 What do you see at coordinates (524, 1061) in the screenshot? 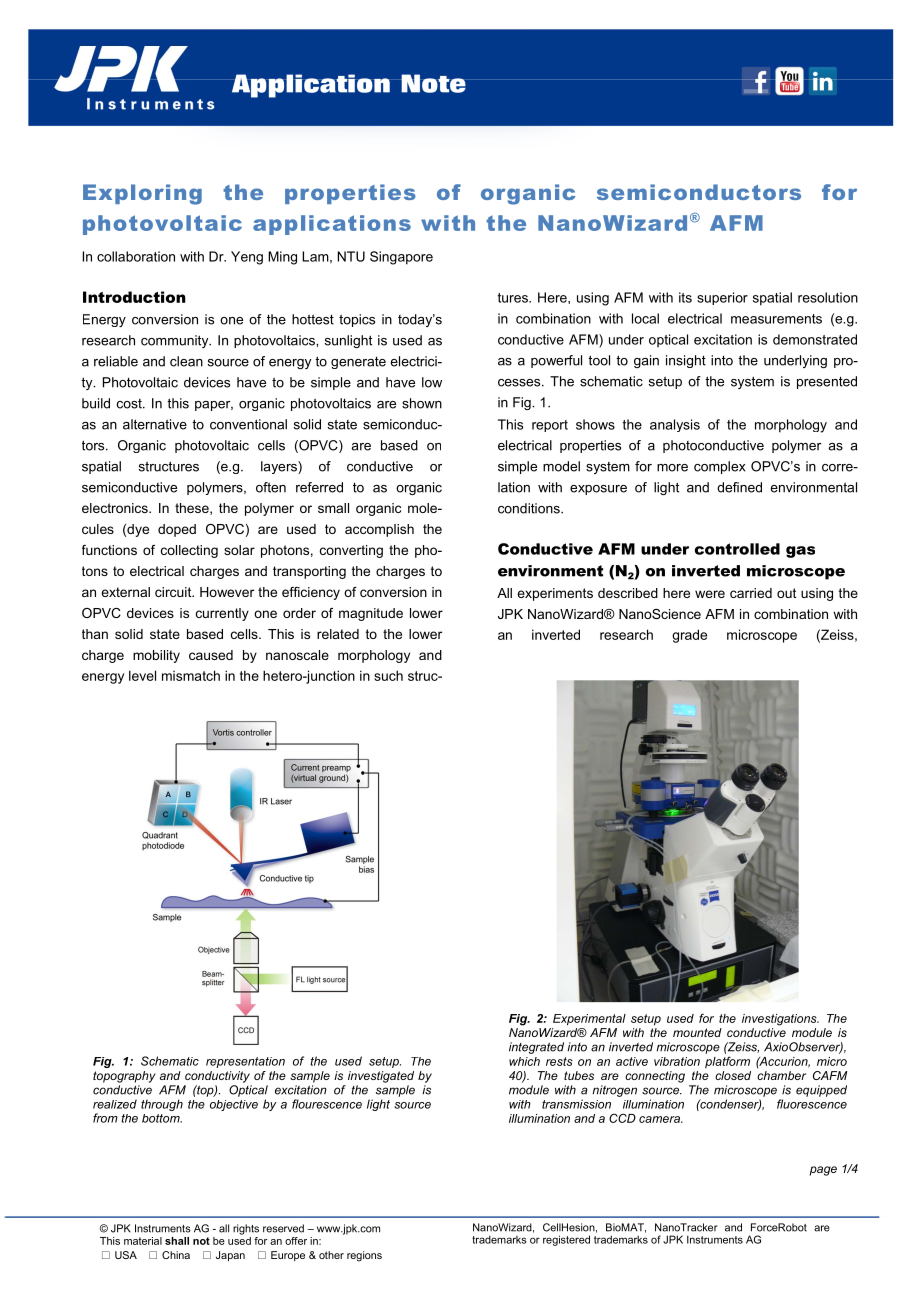
I see `which` at bounding box center [524, 1061].
